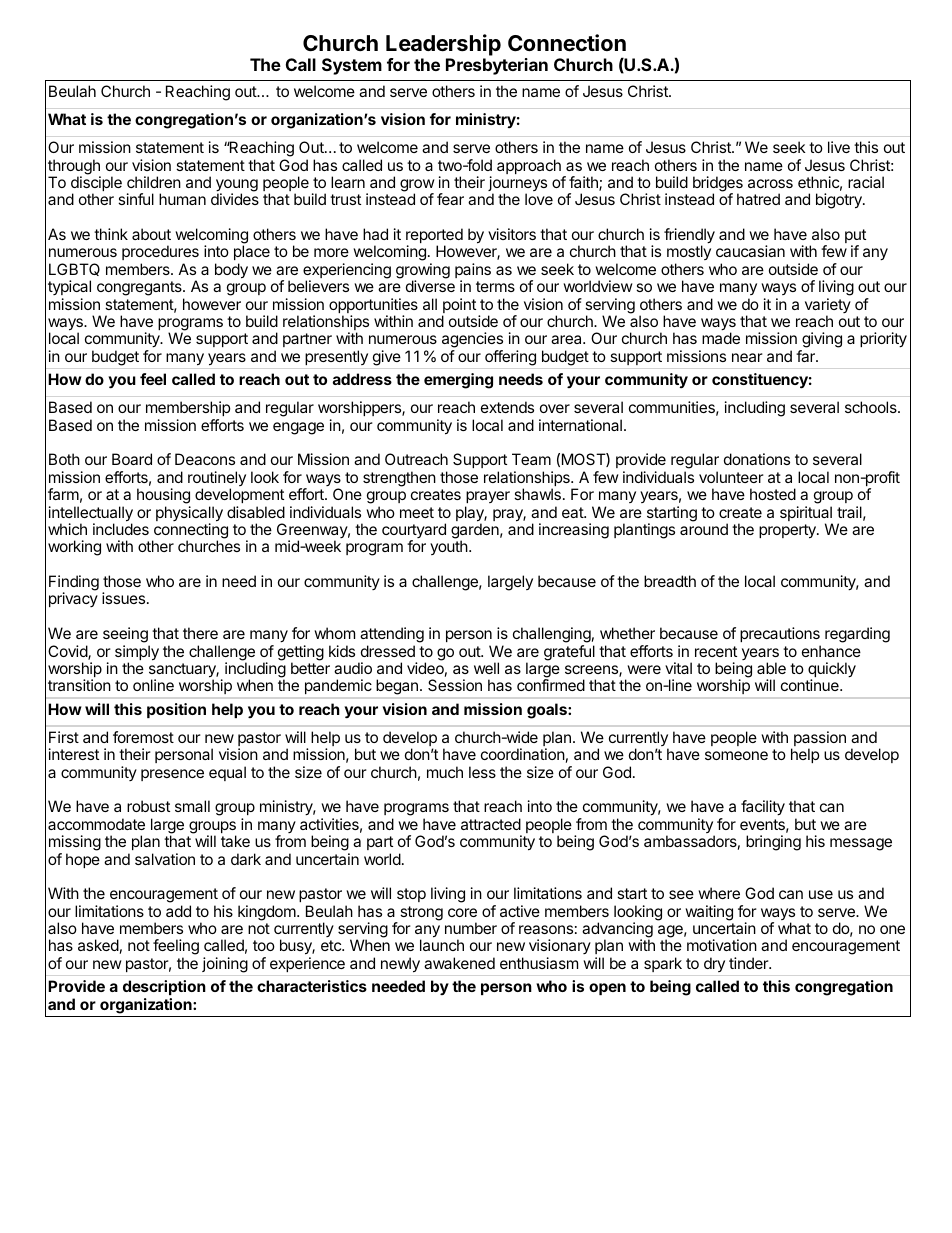 The width and height of the document is (952, 1233). Describe the element at coordinates (839, 147) in the document. I see `live` at that location.
